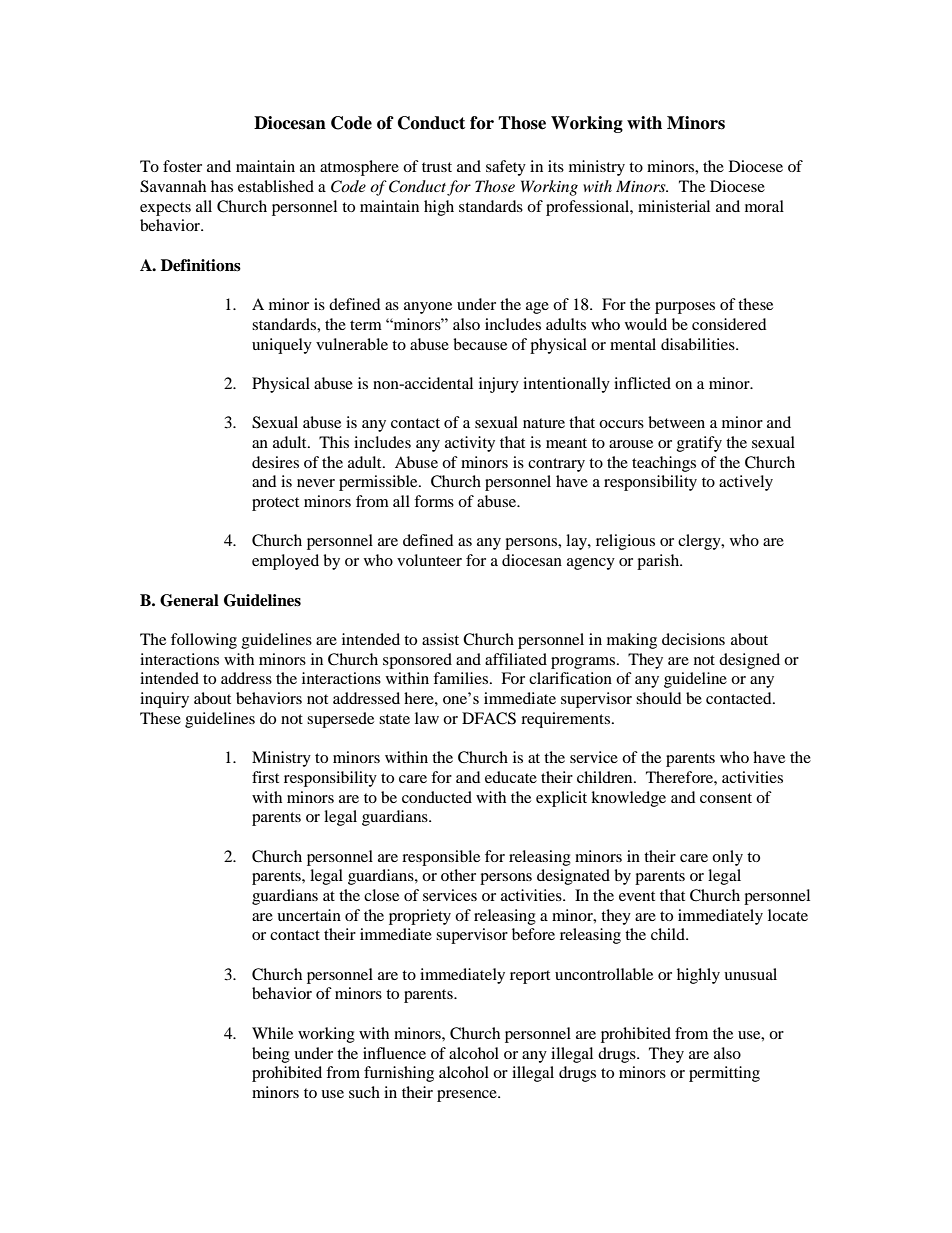 This screenshot has width=952, height=1233. What do you see at coordinates (275, 504) in the screenshot?
I see `protect` at bounding box center [275, 504].
